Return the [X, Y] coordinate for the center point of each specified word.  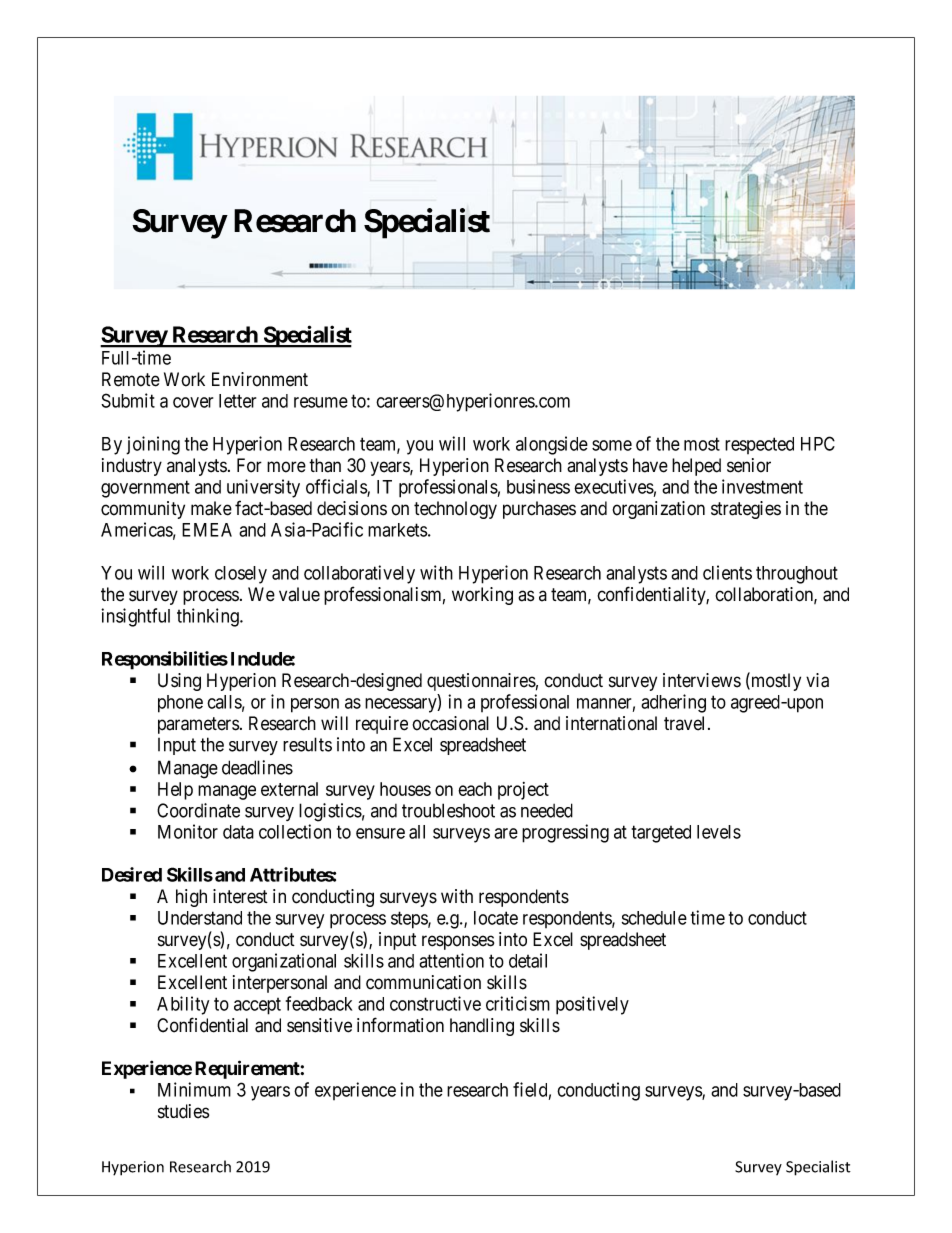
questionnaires [481, 682]
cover [193, 402]
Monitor [188, 831]
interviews [702, 680]
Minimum [194, 1089]
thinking [209, 617]
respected [759, 445]
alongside [552, 445]
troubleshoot [448, 810]
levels [719, 832]
